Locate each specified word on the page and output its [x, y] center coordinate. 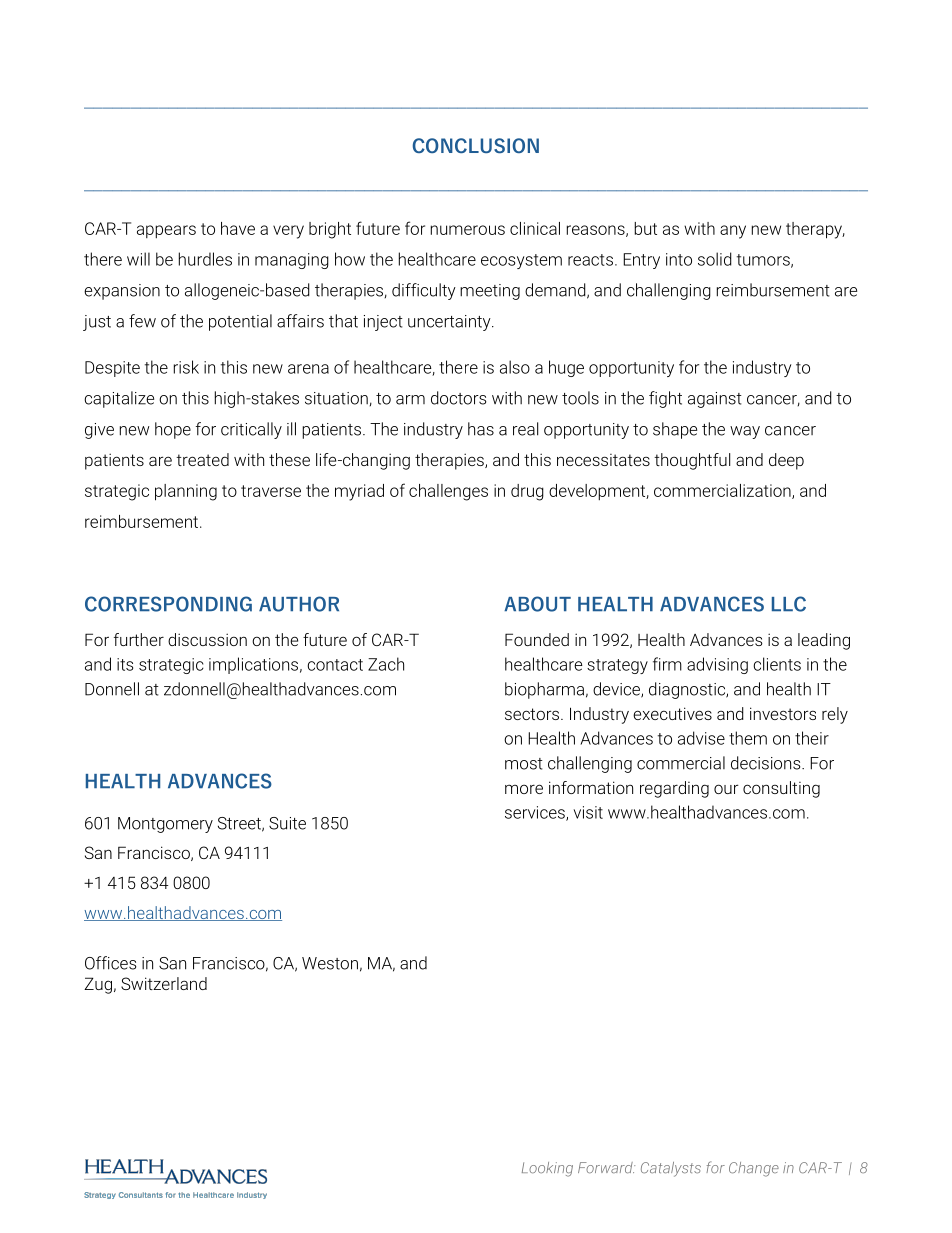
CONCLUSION [476, 146]
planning [186, 492]
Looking [547, 1169]
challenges [448, 492]
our [726, 789]
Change [754, 1169]
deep [786, 461]
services [536, 813]
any [733, 232]
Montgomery [165, 825]
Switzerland [164, 983]
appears [166, 231]
